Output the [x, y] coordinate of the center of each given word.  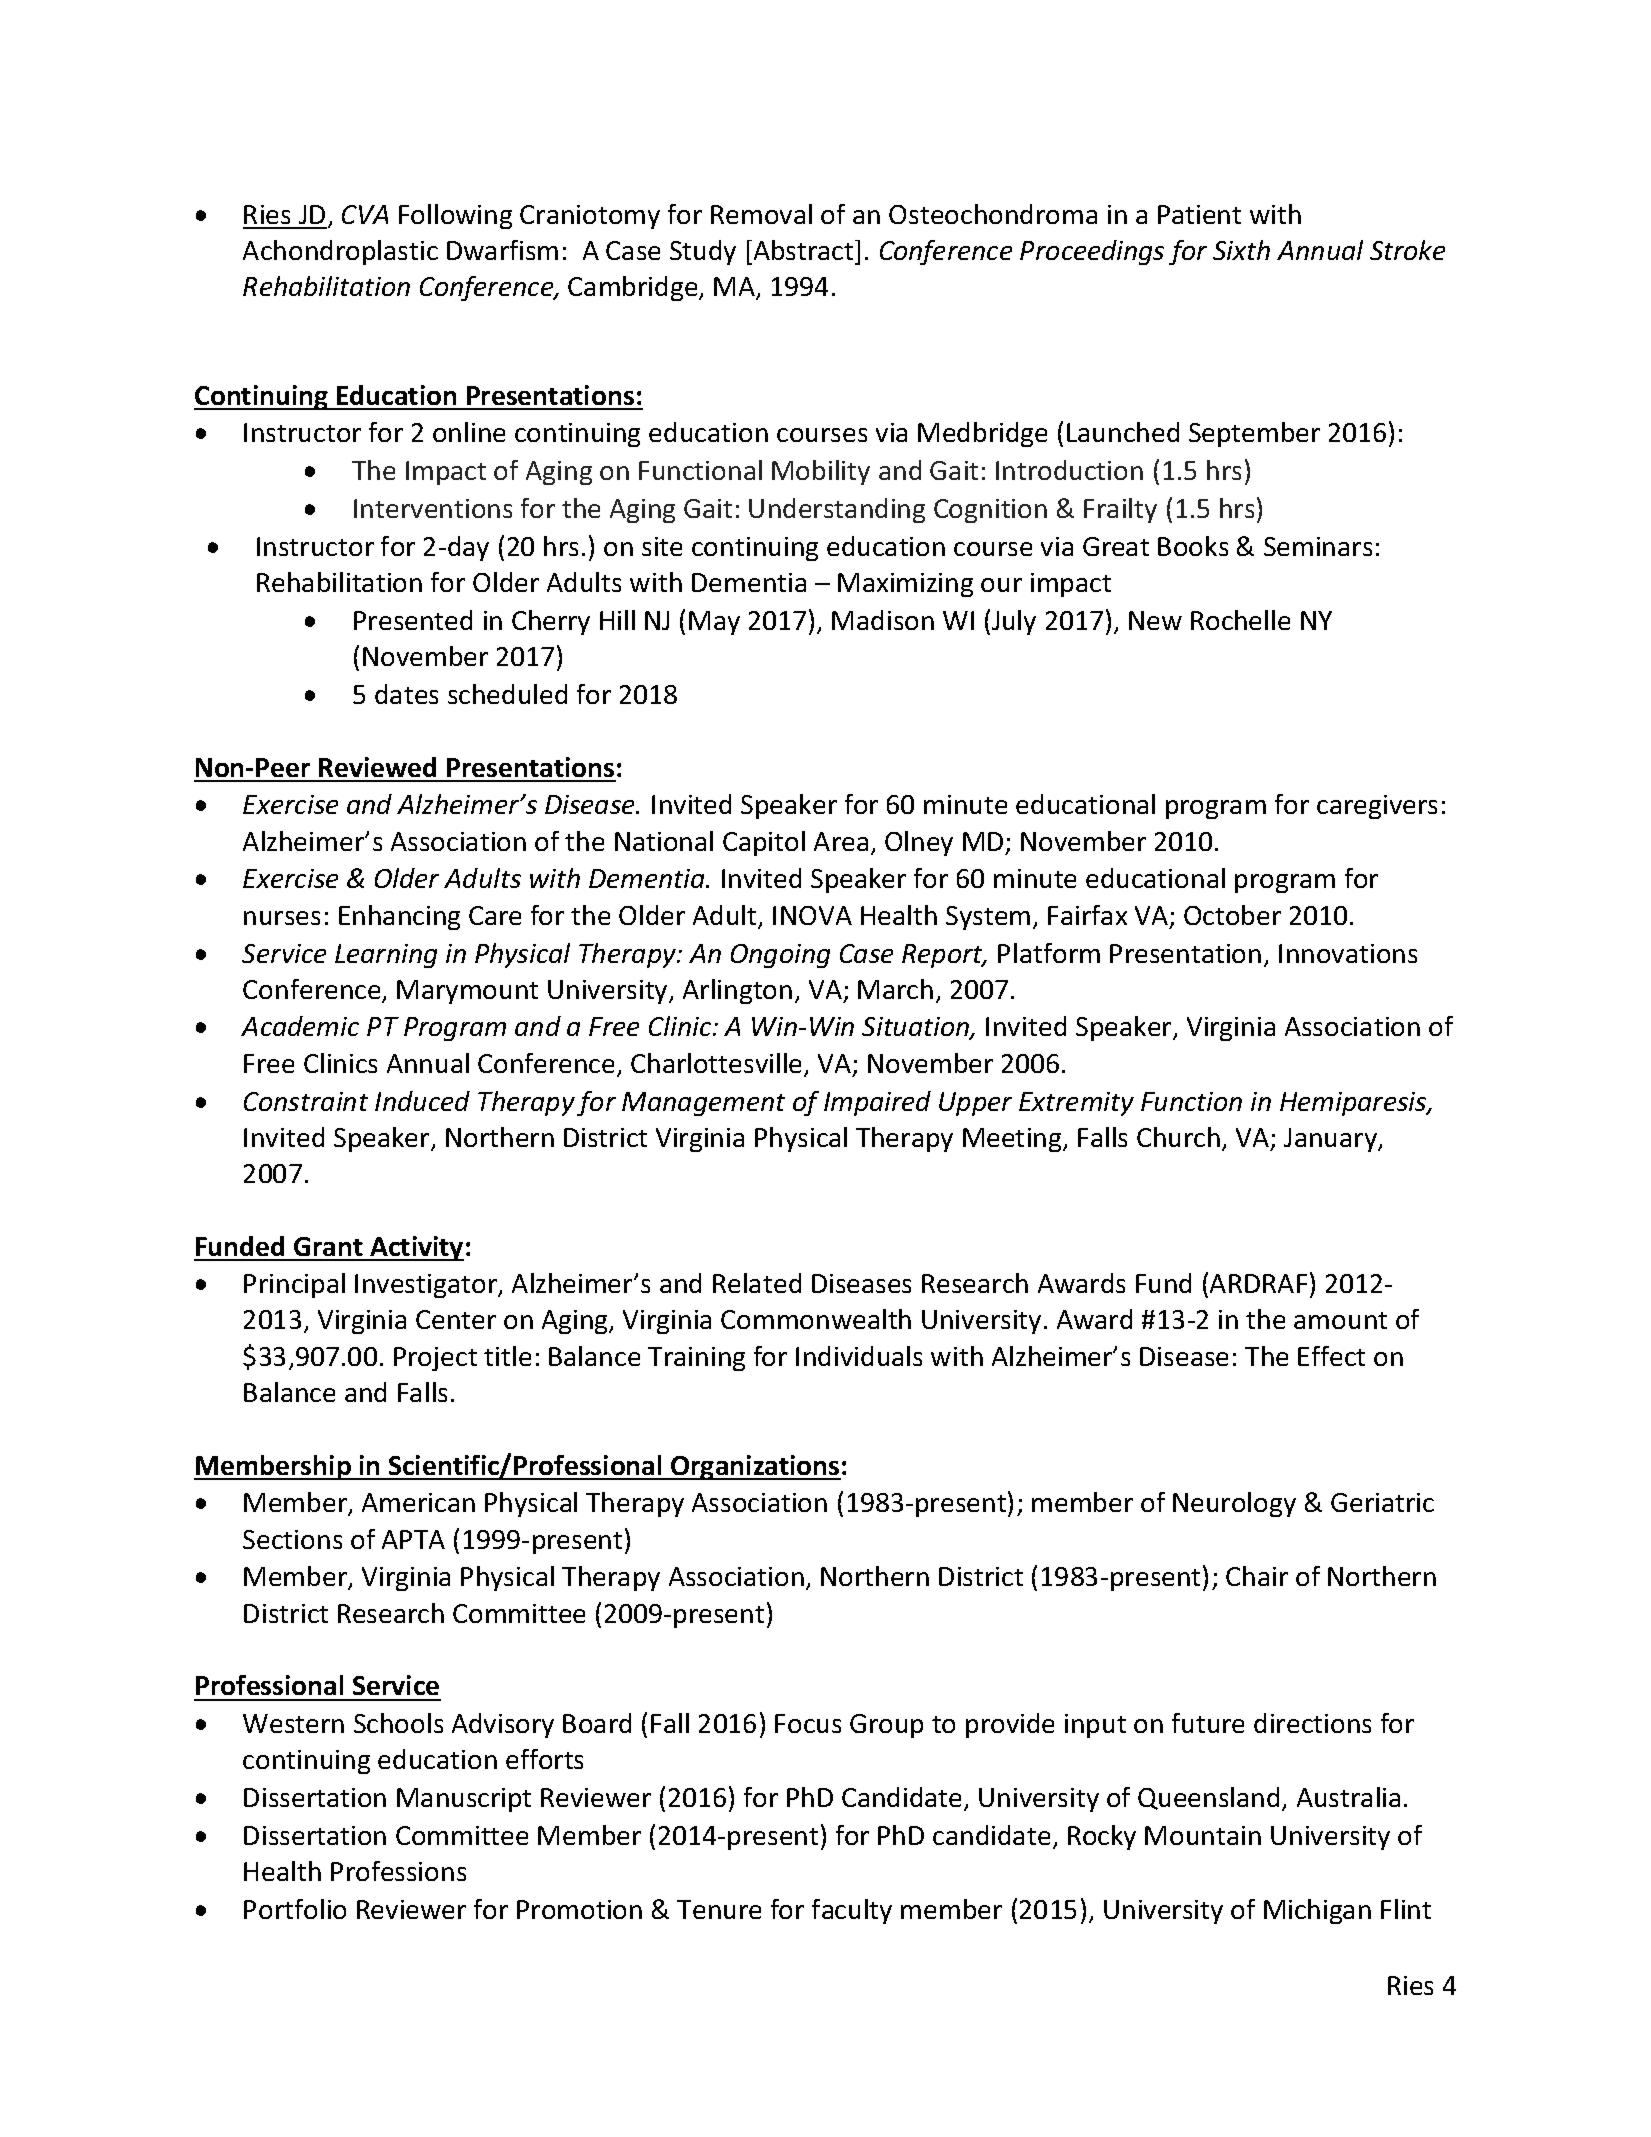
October [1232, 915]
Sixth [1241, 250]
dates [406, 694]
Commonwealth [816, 1319]
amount [1340, 1320]
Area [841, 841]
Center [456, 1319]
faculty [852, 1911]
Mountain [1203, 1835]
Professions [398, 1871]
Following [455, 216]
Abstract [803, 250]
